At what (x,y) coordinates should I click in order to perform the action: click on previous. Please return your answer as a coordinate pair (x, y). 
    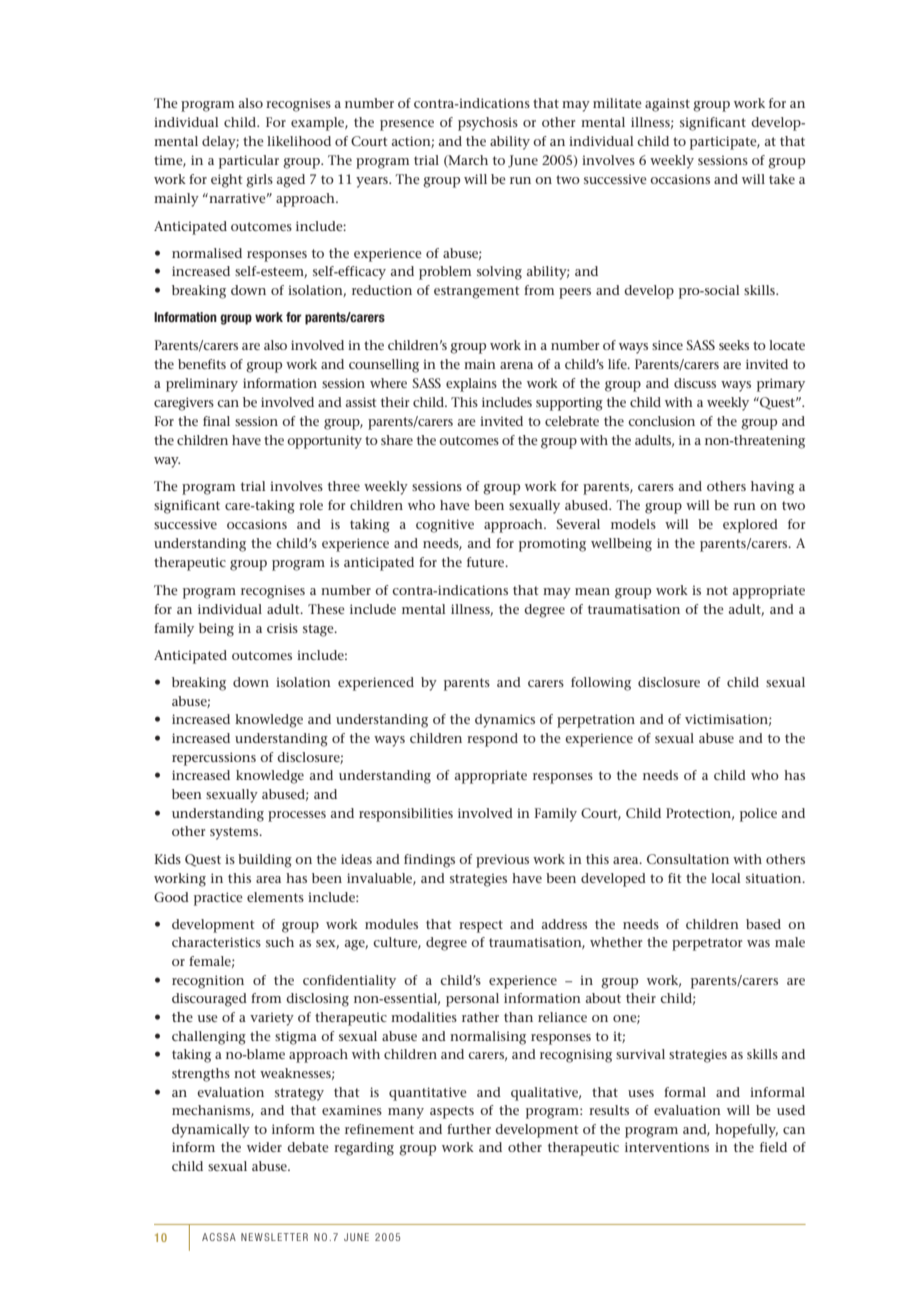
    Looking at the image, I should click on (502, 861).
